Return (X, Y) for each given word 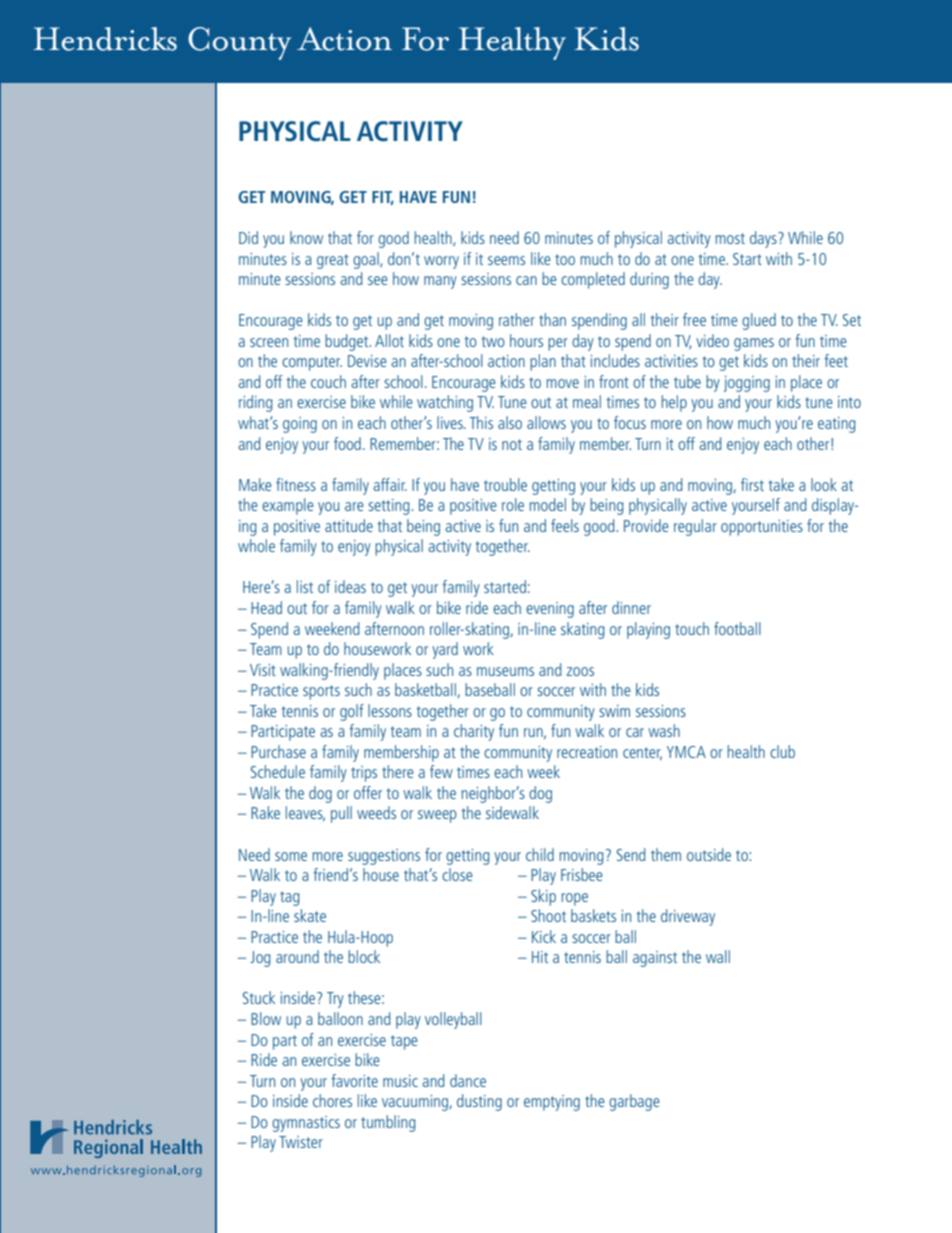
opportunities (762, 528)
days (764, 239)
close (457, 874)
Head (266, 607)
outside (709, 854)
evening (550, 610)
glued (759, 321)
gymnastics (306, 1124)
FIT (383, 198)
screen (269, 342)
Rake (265, 812)
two (493, 341)
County (239, 43)
